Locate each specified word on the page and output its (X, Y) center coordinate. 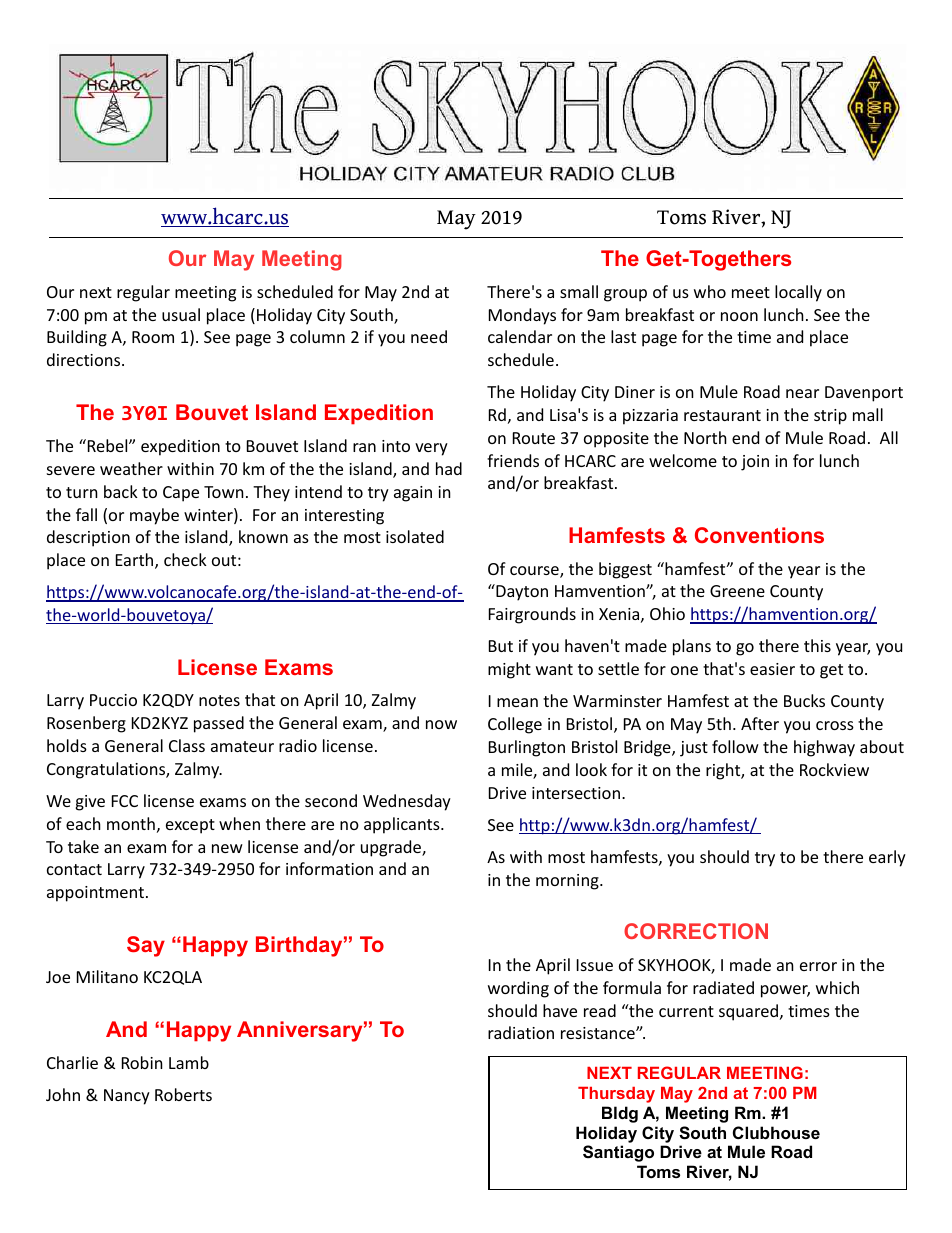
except (190, 826)
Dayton (521, 592)
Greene (737, 591)
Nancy (127, 1097)
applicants (403, 825)
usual (181, 314)
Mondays (522, 316)
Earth (136, 561)
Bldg (620, 1114)
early (887, 858)
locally (798, 293)
